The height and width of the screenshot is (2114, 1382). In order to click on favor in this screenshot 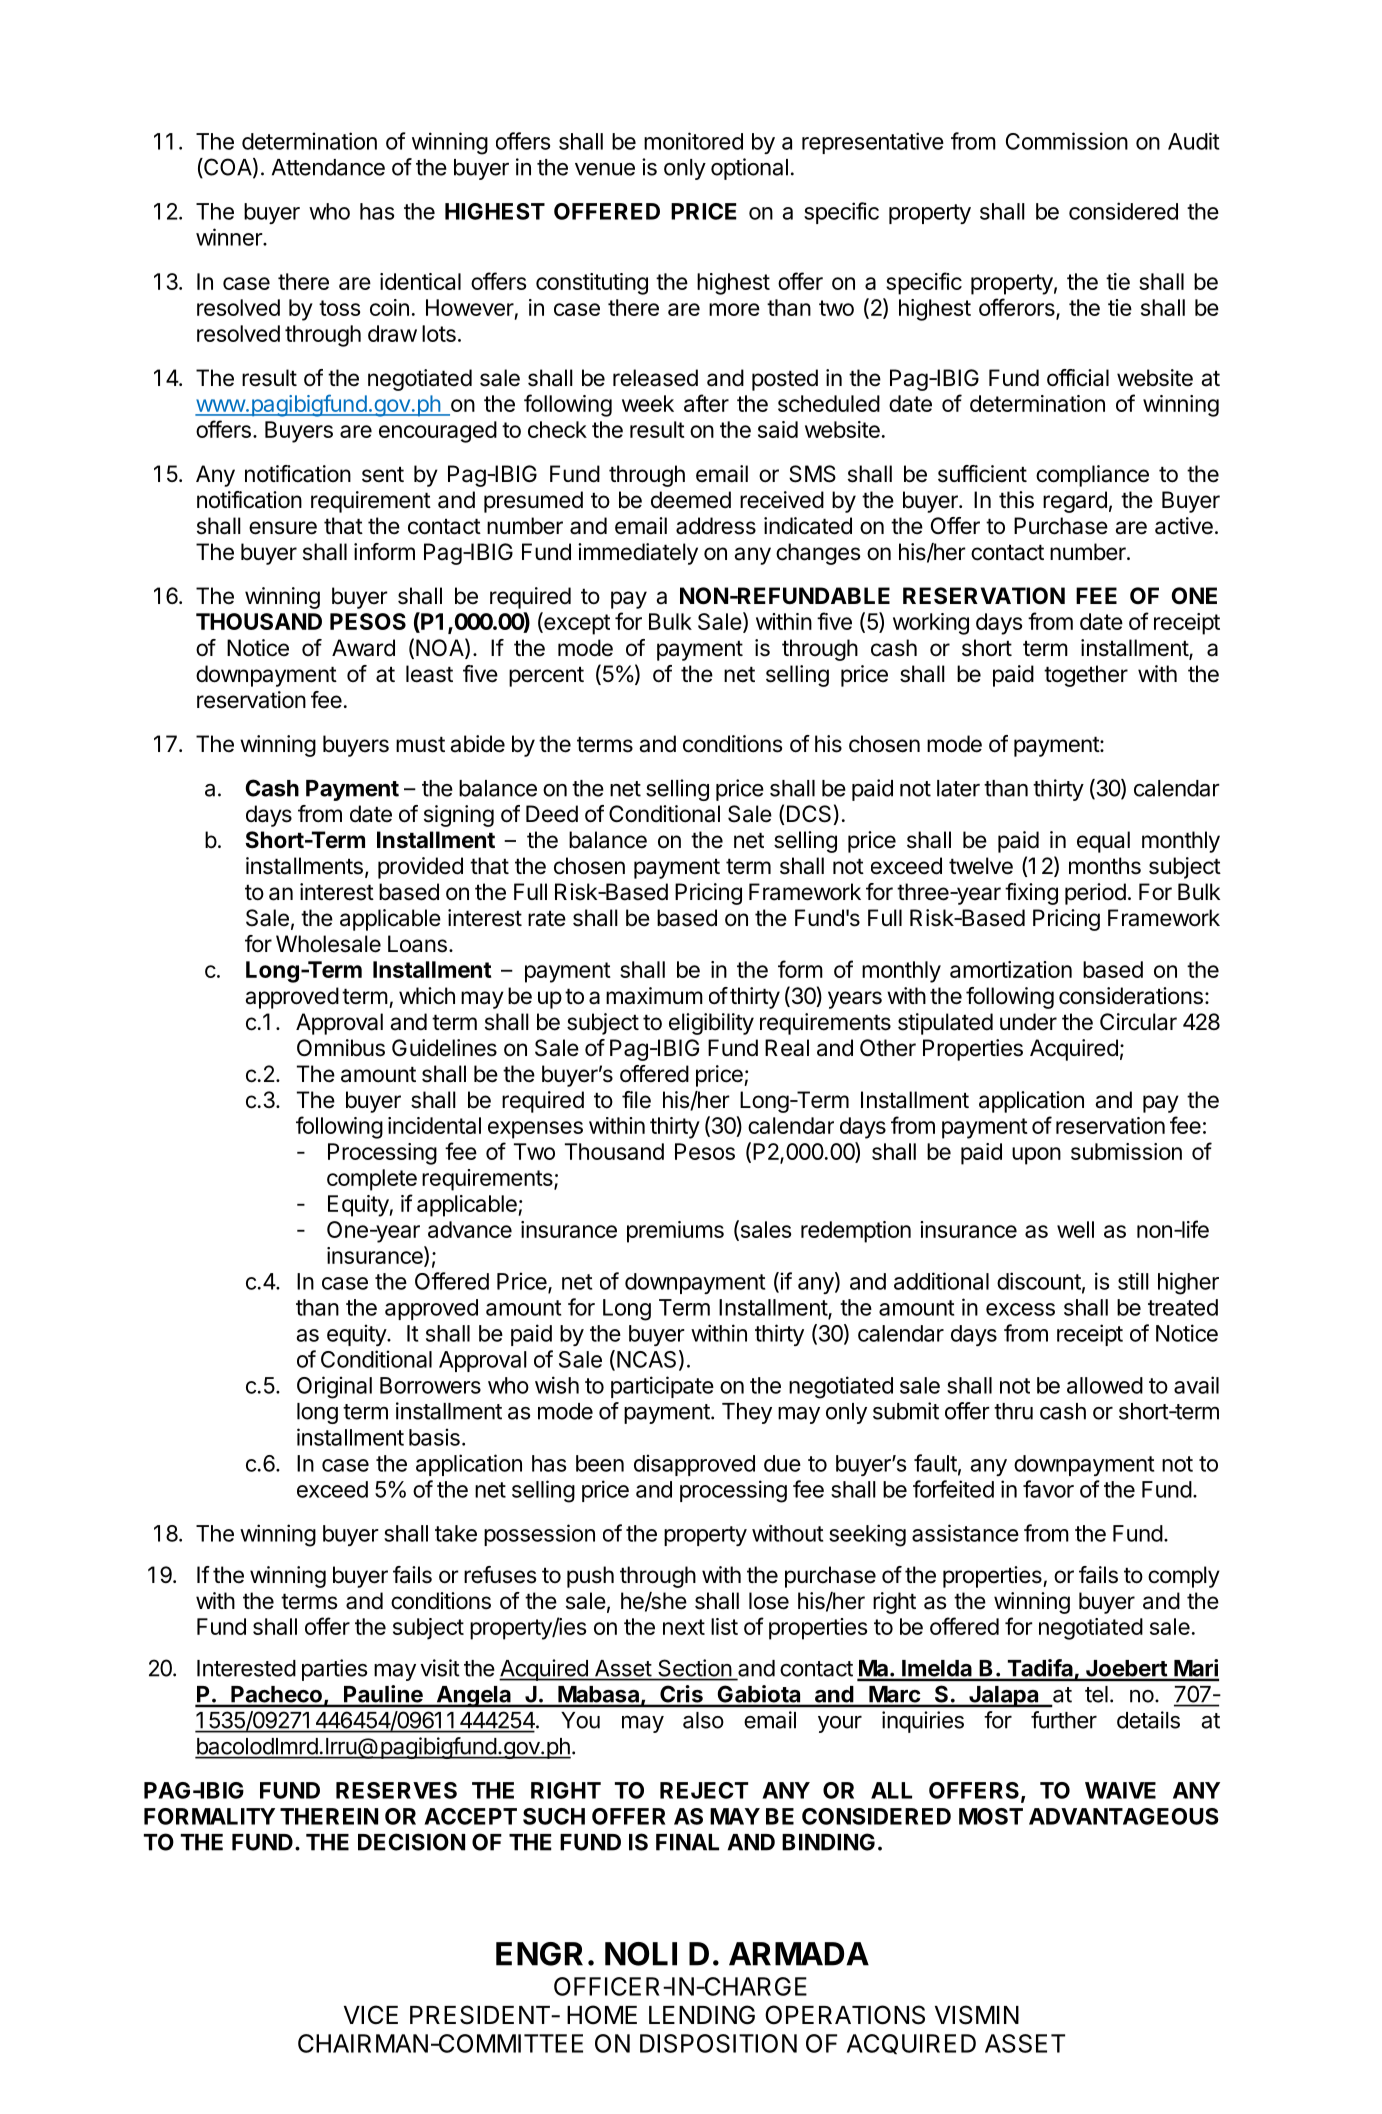, I will do `click(1048, 1489)`.
